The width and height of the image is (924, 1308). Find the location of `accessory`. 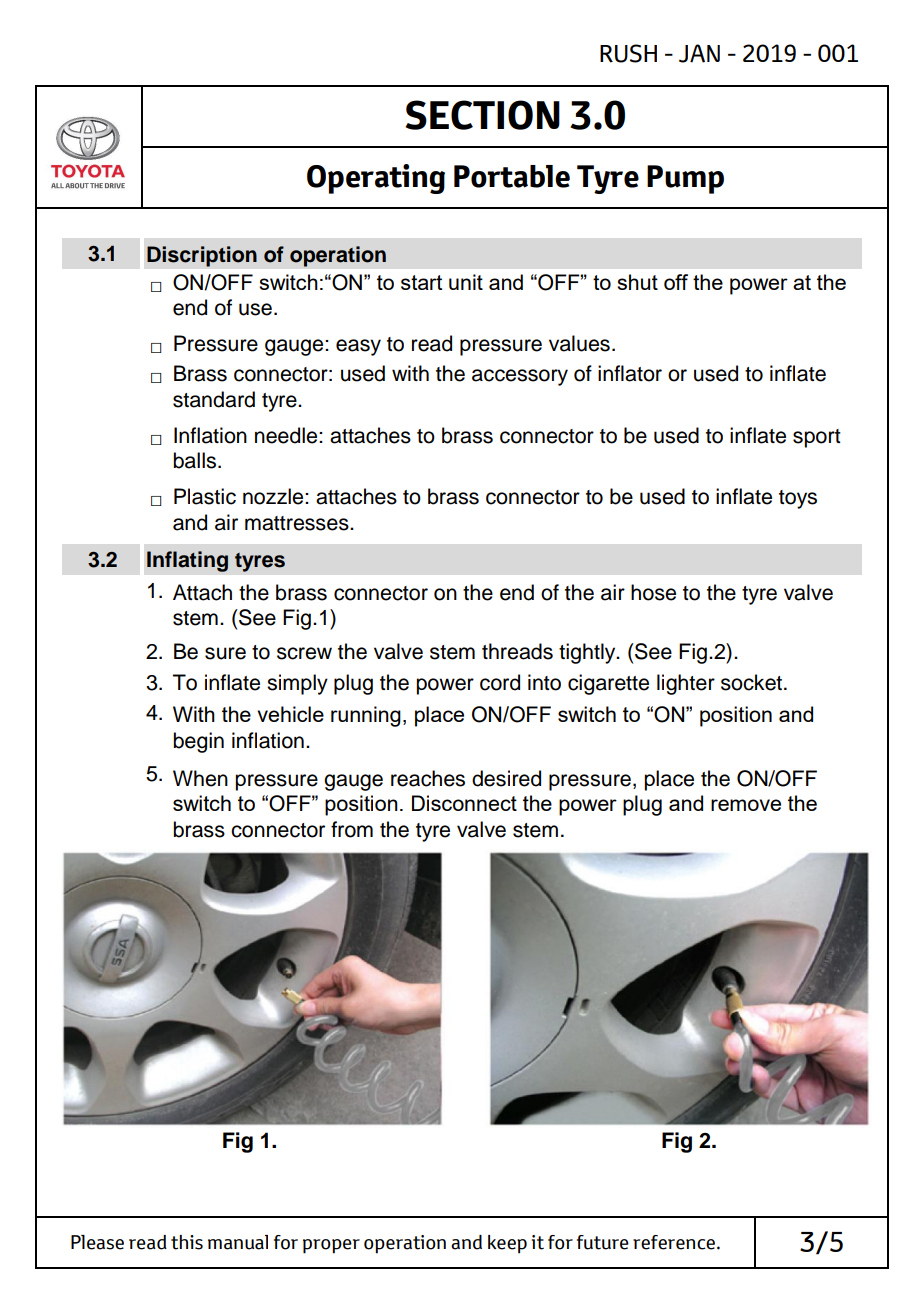

accessory is located at coordinates (520, 377).
